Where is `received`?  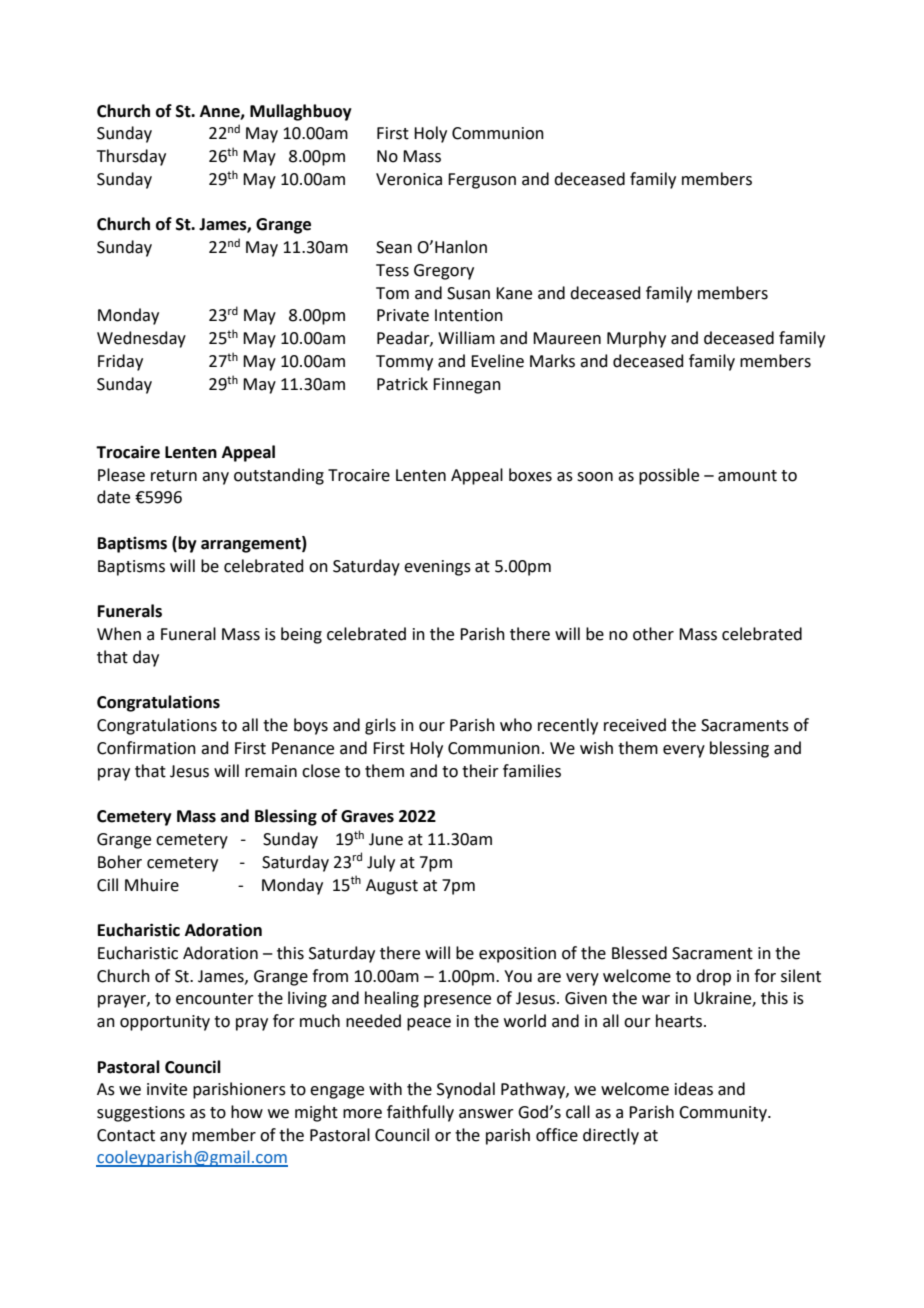
received is located at coordinates (635, 725).
